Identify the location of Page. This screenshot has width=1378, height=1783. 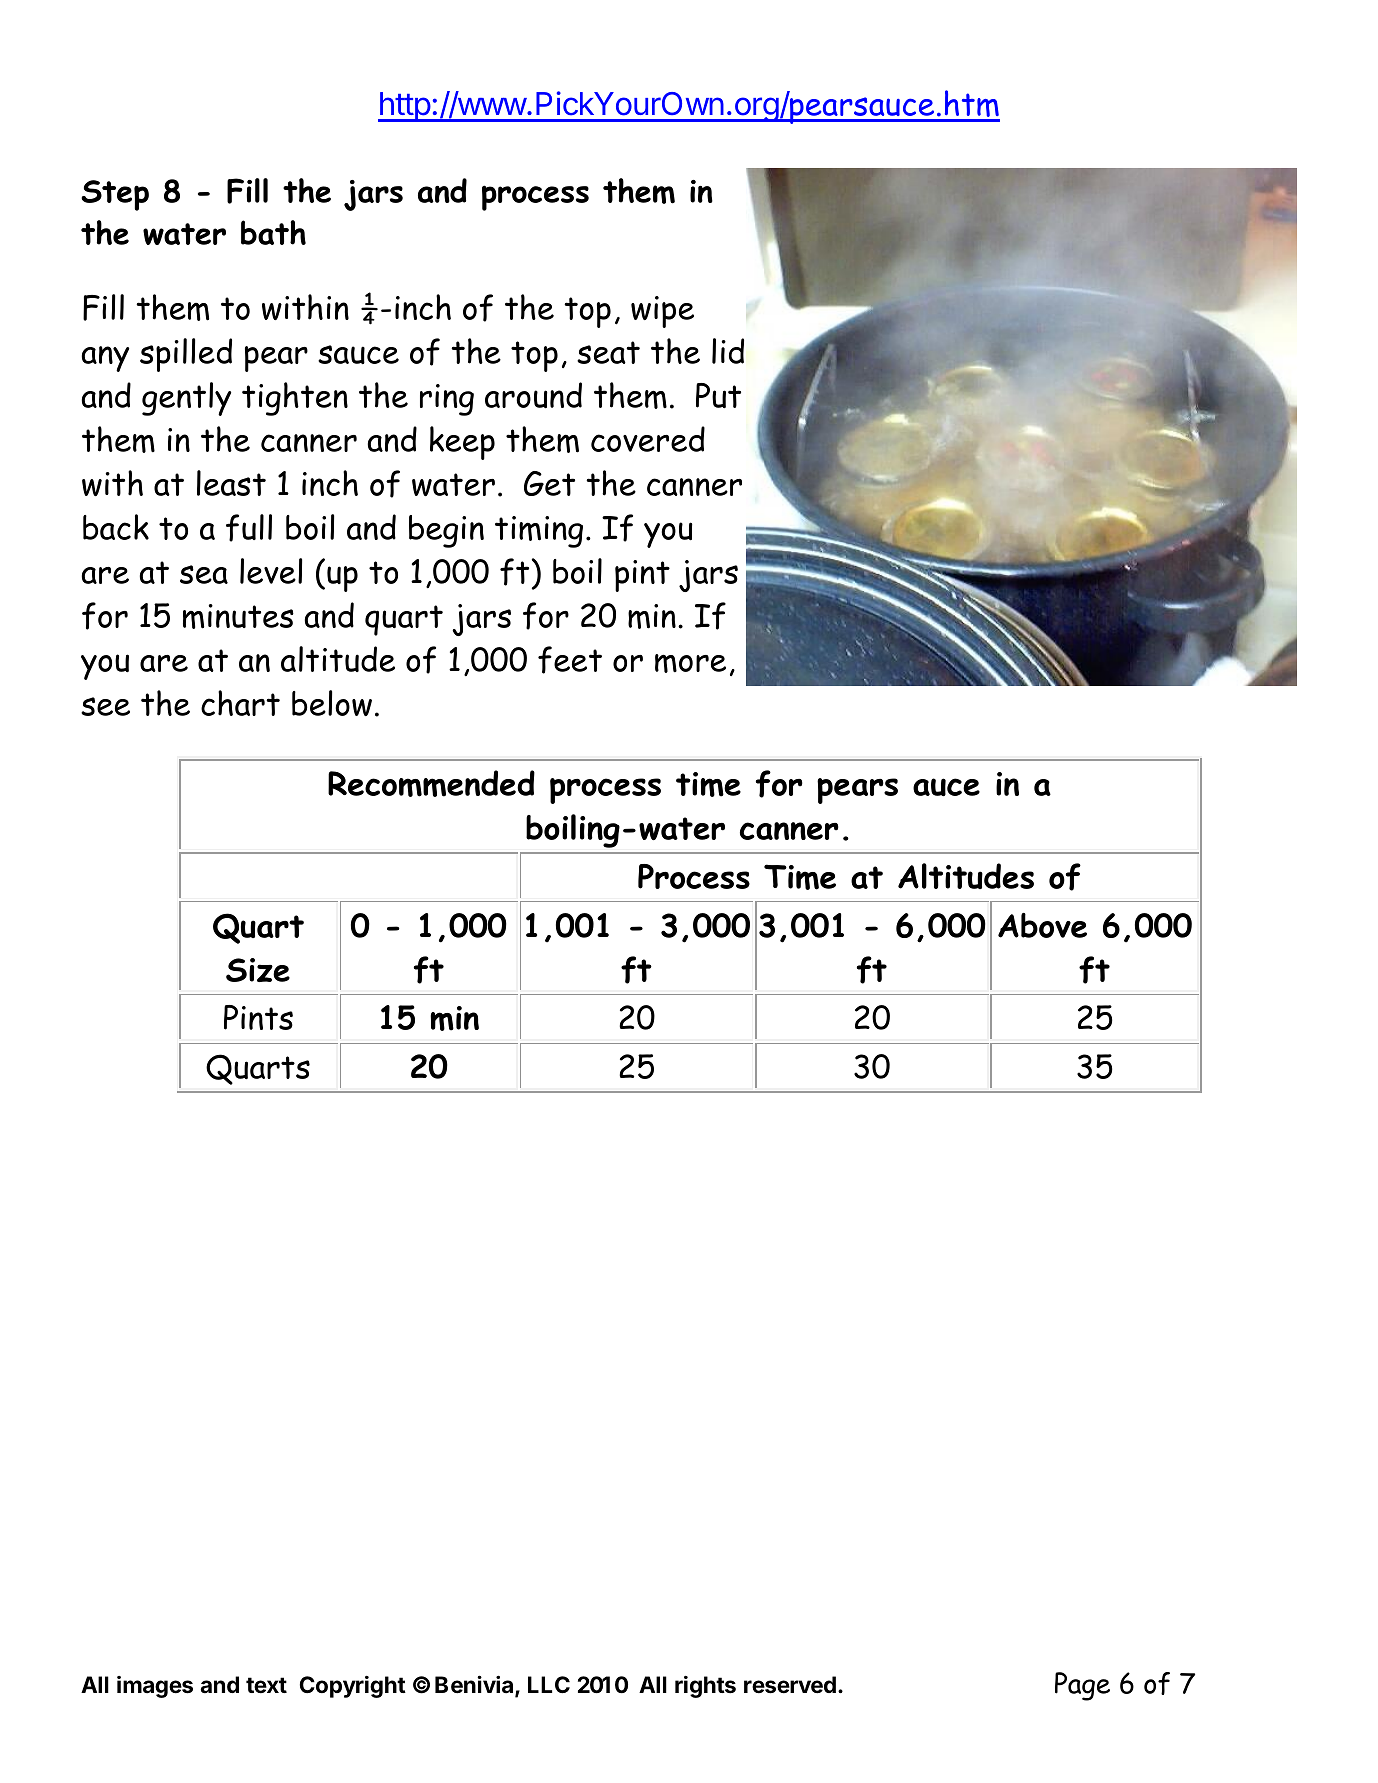
(1082, 1686).
